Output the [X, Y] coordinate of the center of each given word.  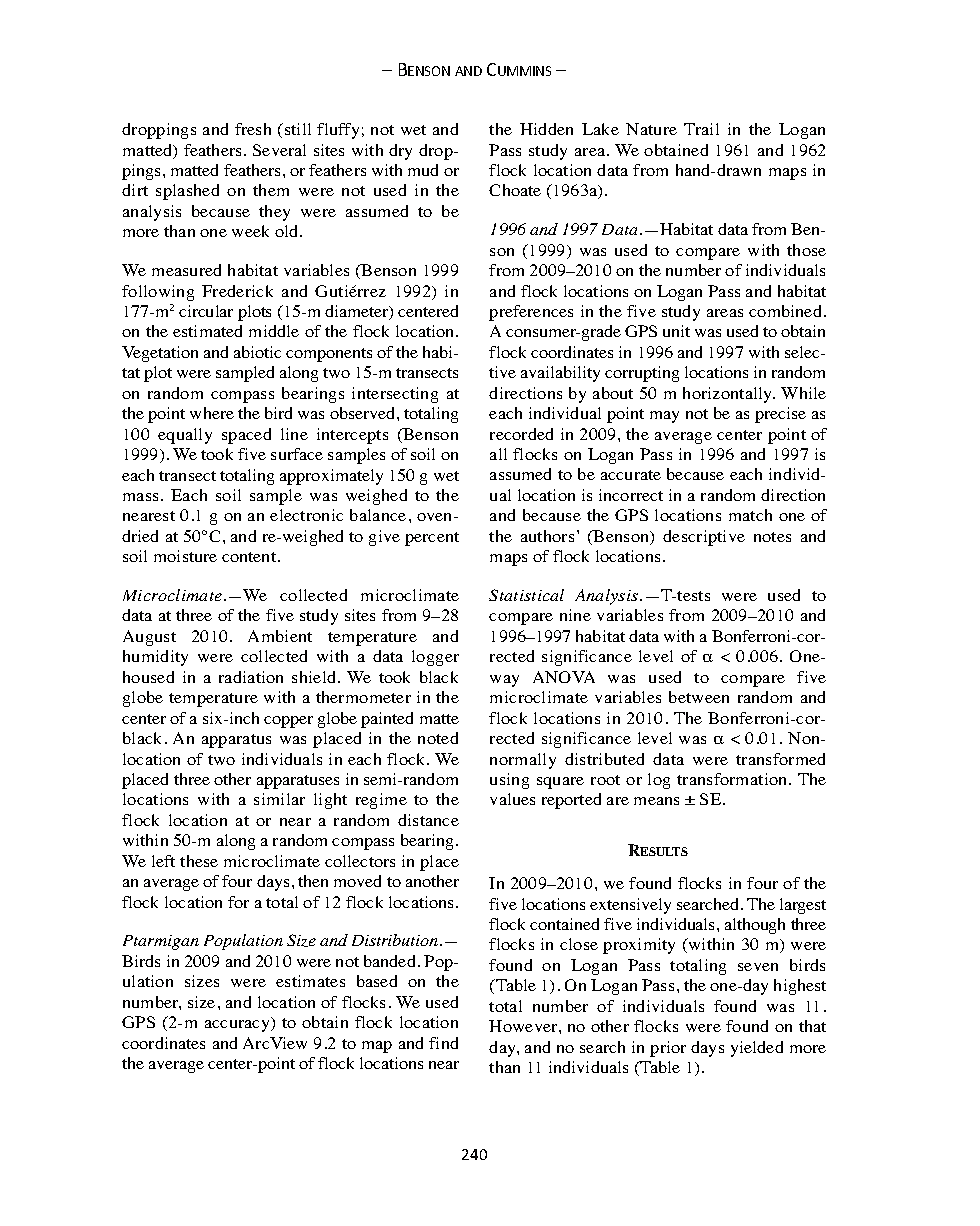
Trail [701, 129]
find [443, 1043]
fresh [253, 129]
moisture [185, 556]
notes [772, 537]
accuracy [238, 1026]
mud [423, 170]
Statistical [526, 595]
